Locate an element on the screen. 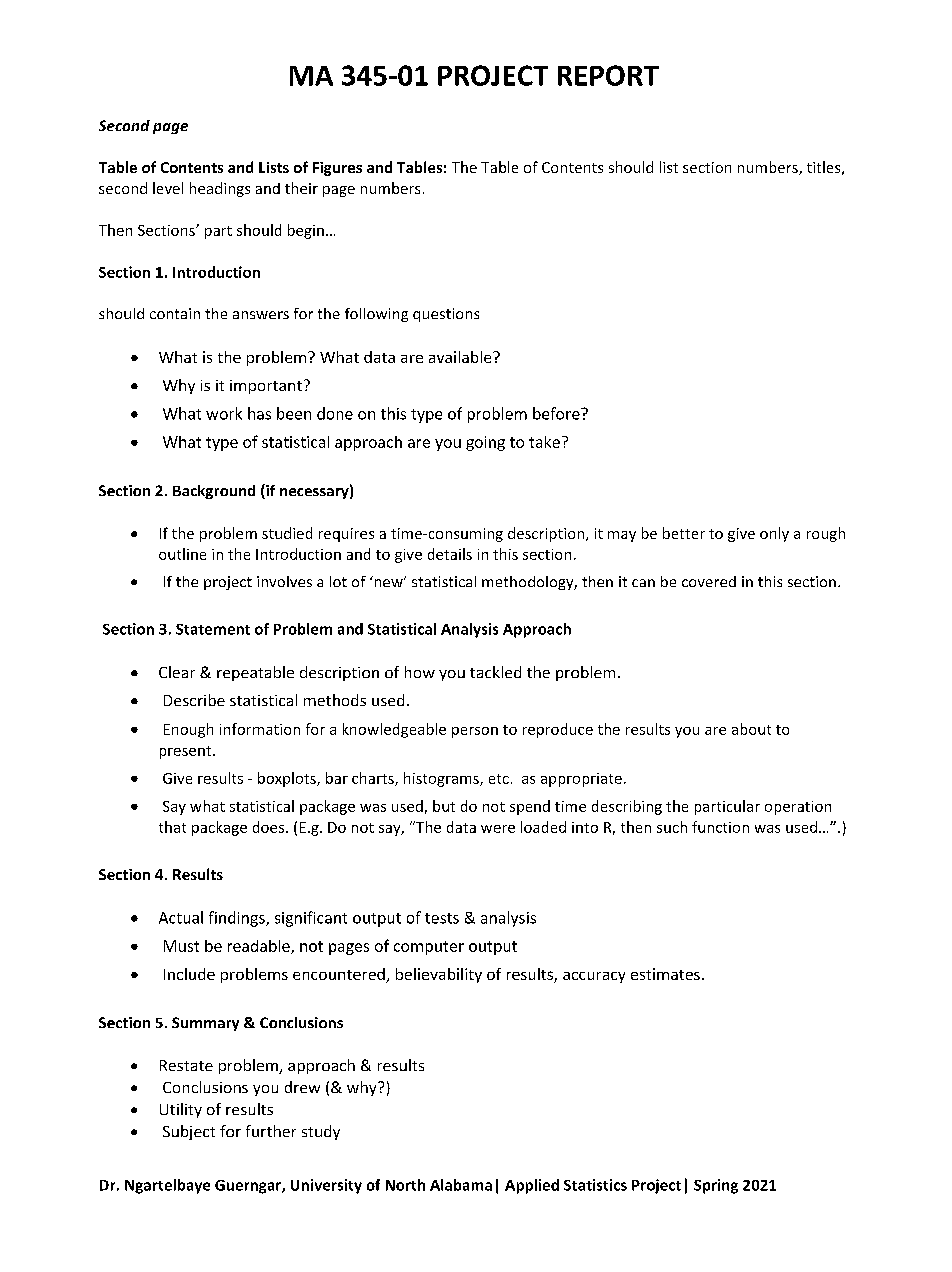 The image size is (952, 1272). answers is located at coordinates (261, 315).
